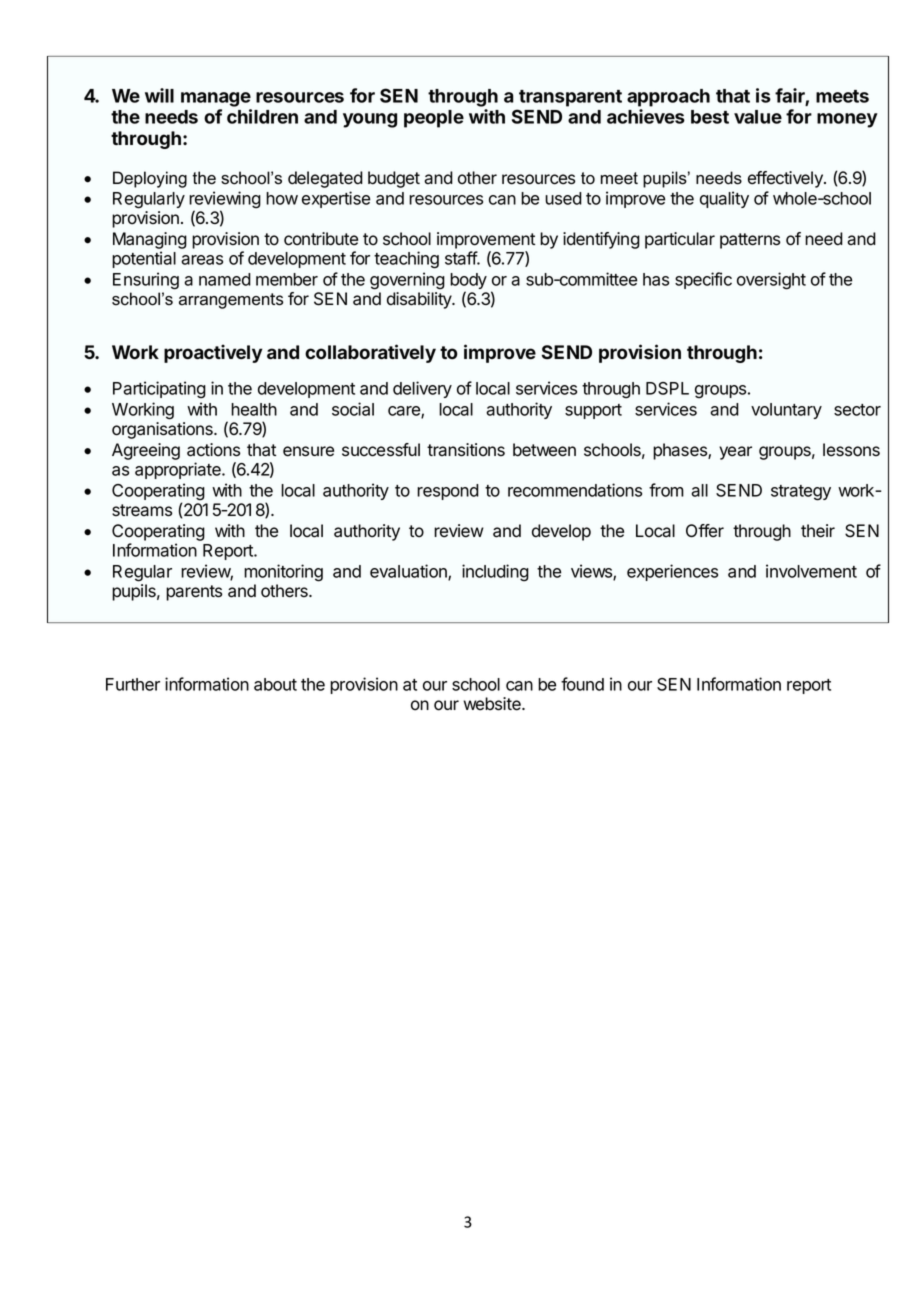  What do you see at coordinates (275, 684) in the screenshot?
I see `about` at bounding box center [275, 684].
